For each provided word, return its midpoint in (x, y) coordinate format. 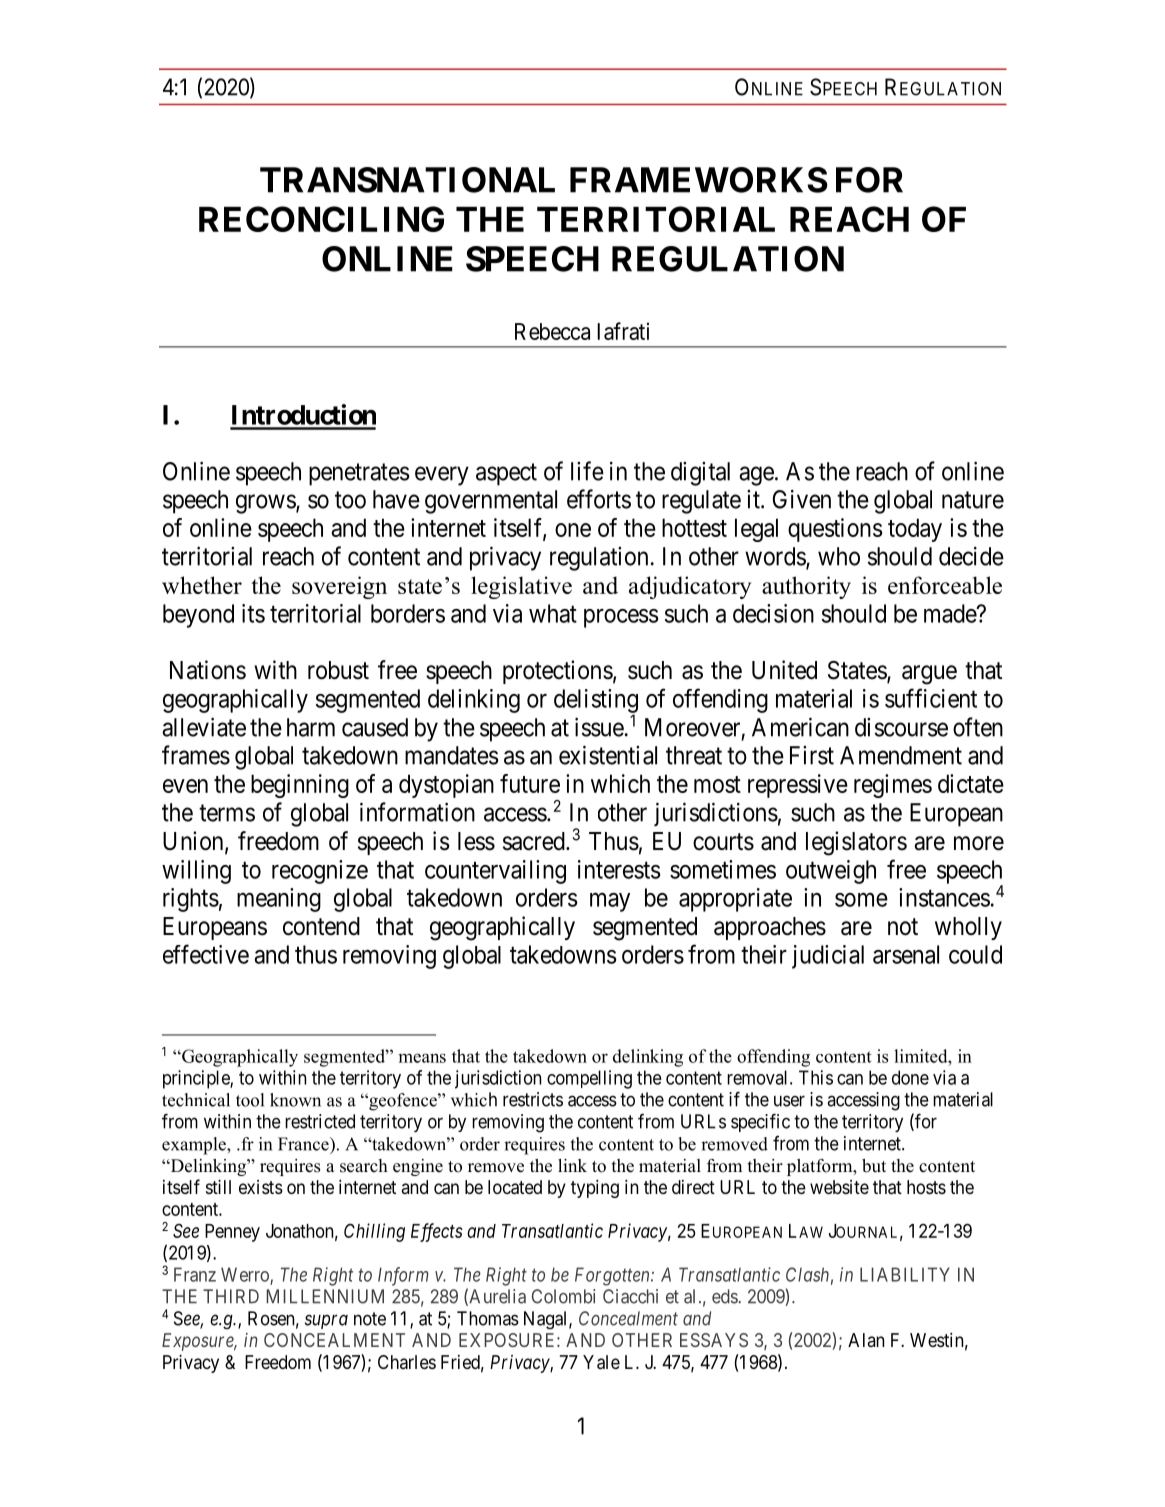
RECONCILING (321, 219)
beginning (300, 786)
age (756, 476)
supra (326, 1321)
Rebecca (552, 331)
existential (608, 755)
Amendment (901, 755)
